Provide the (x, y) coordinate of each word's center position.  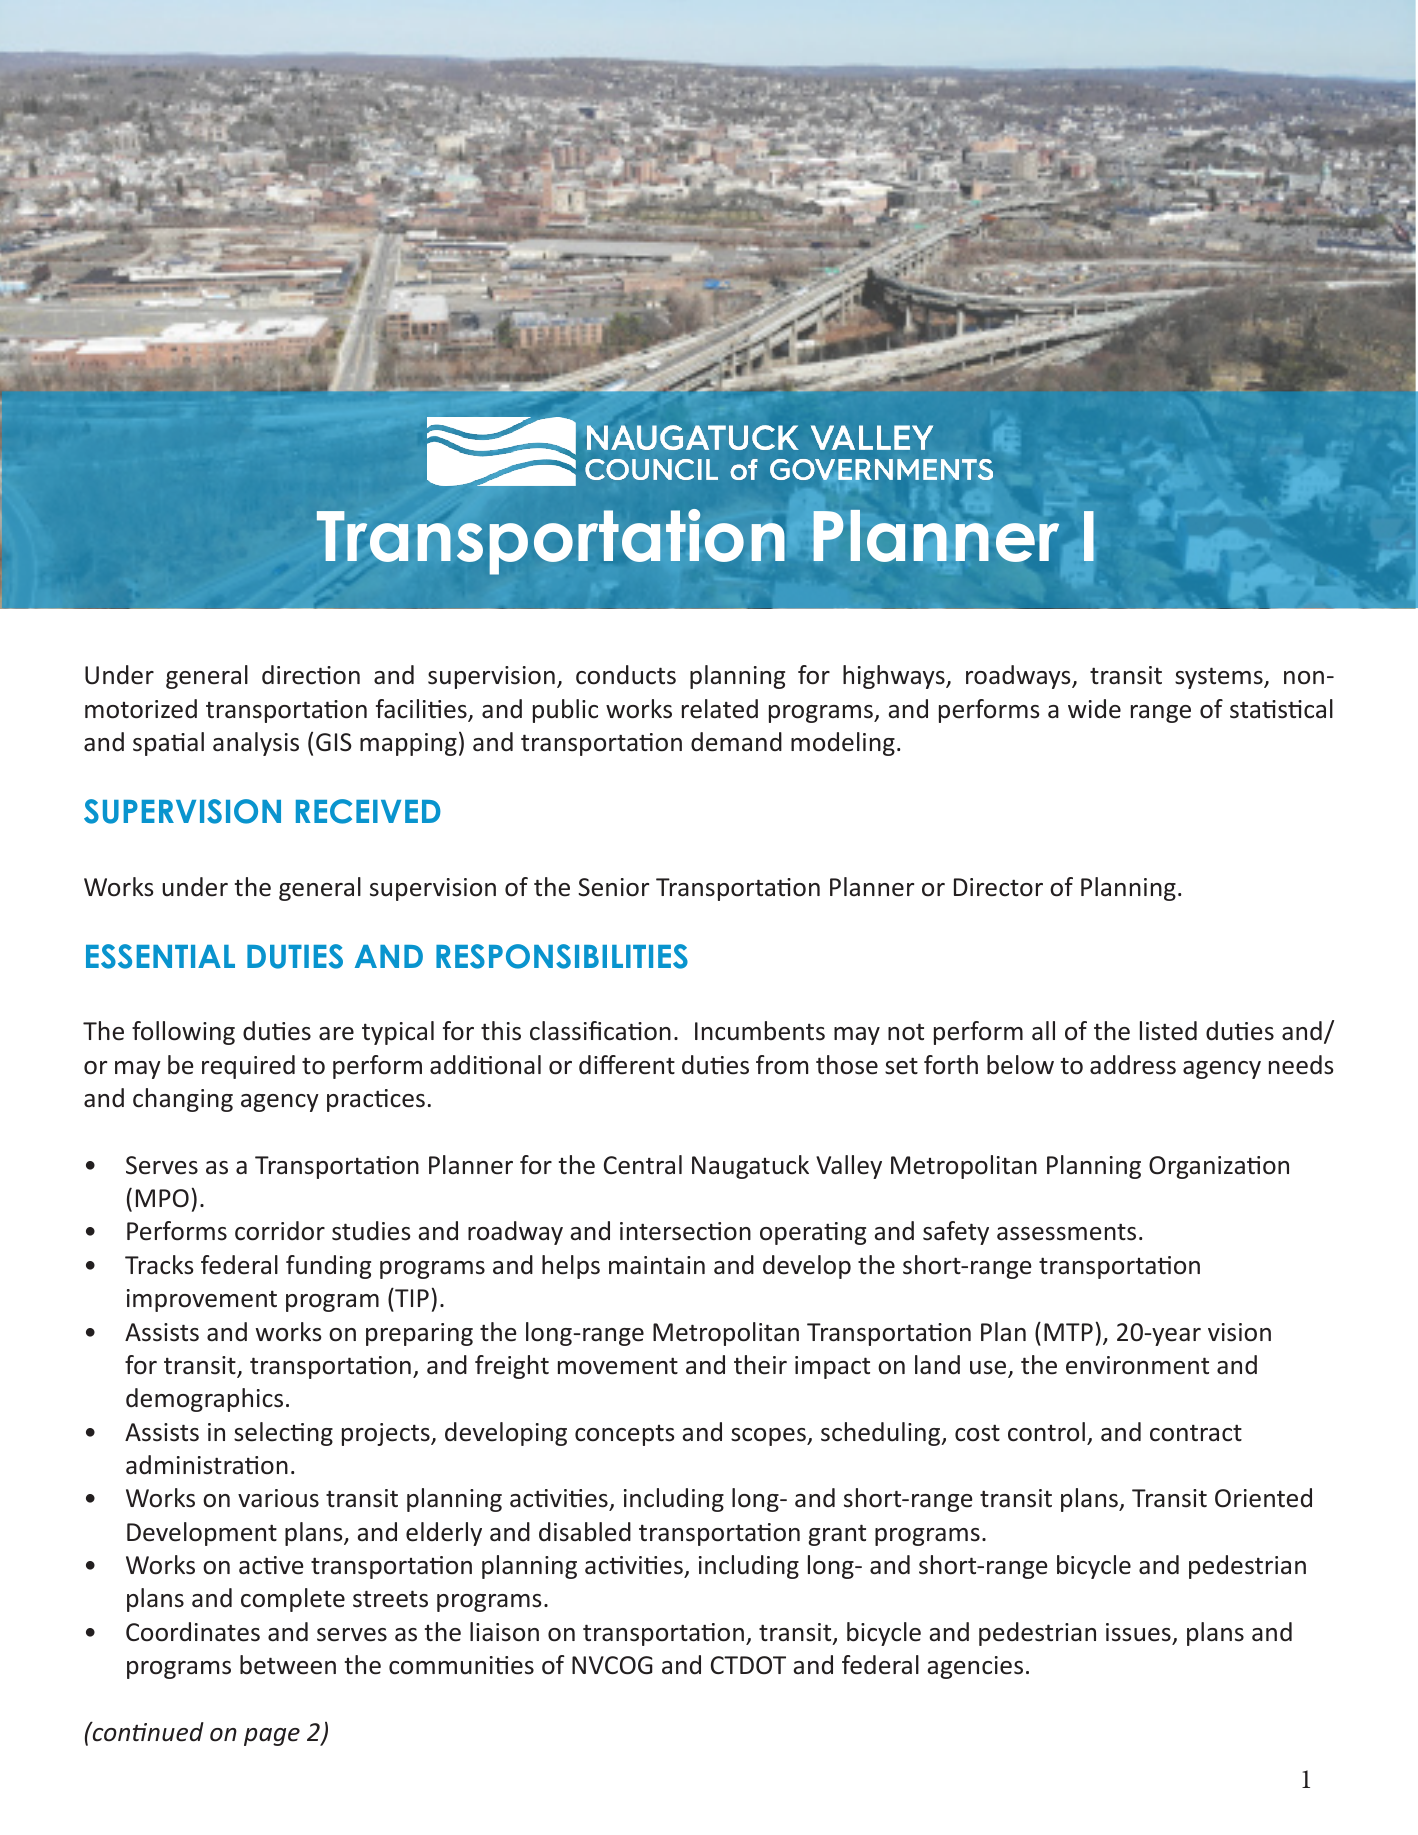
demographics (204, 1400)
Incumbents (760, 1031)
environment (1137, 1365)
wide (1094, 709)
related (720, 709)
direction (311, 675)
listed (1168, 1031)
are (336, 1034)
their (760, 1365)
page (272, 1737)
